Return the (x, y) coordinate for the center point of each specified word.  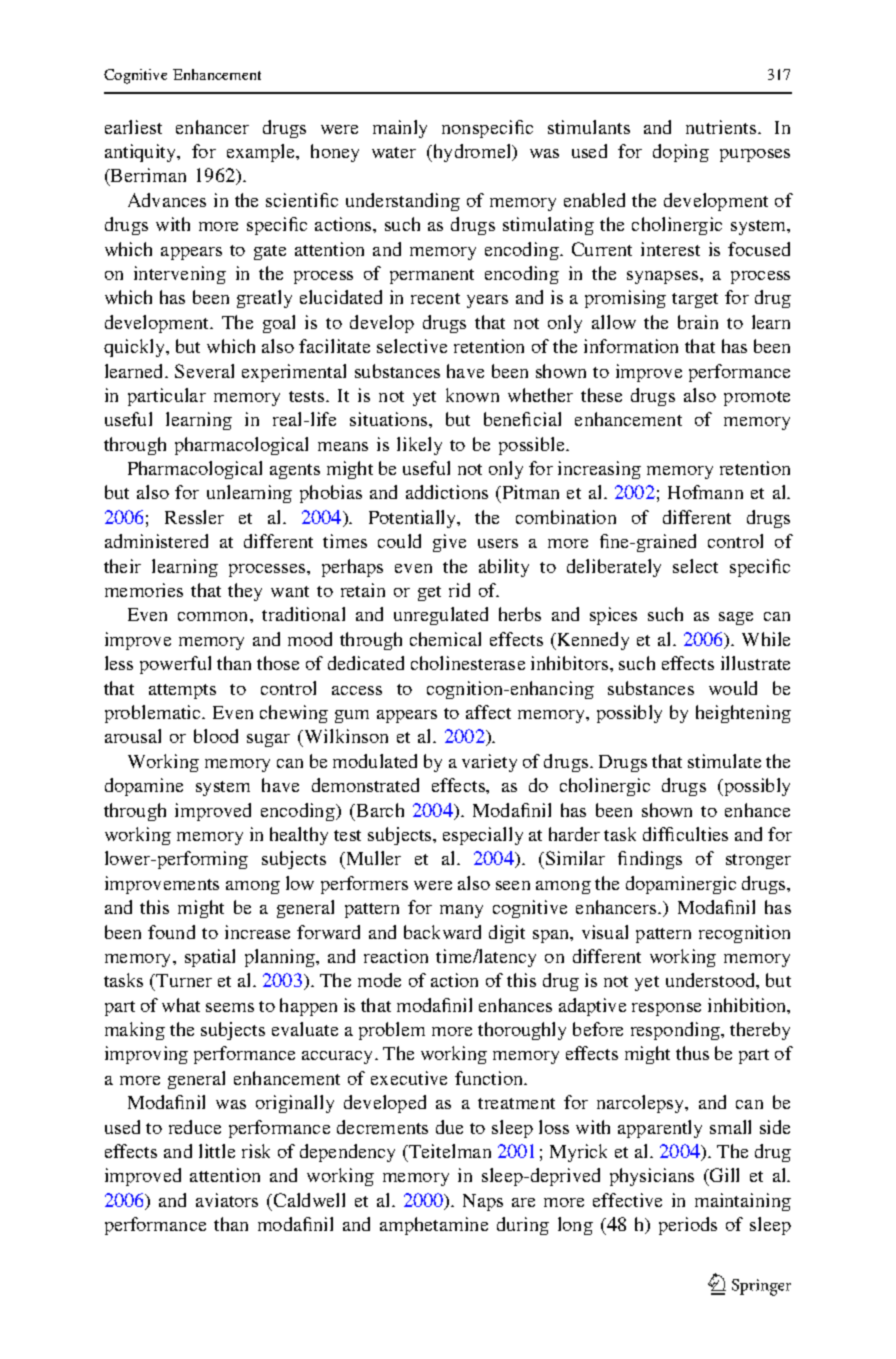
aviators (227, 1200)
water (394, 152)
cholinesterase (468, 663)
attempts (182, 691)
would (733, 688)
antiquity (142, 153)
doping (681, 153)
